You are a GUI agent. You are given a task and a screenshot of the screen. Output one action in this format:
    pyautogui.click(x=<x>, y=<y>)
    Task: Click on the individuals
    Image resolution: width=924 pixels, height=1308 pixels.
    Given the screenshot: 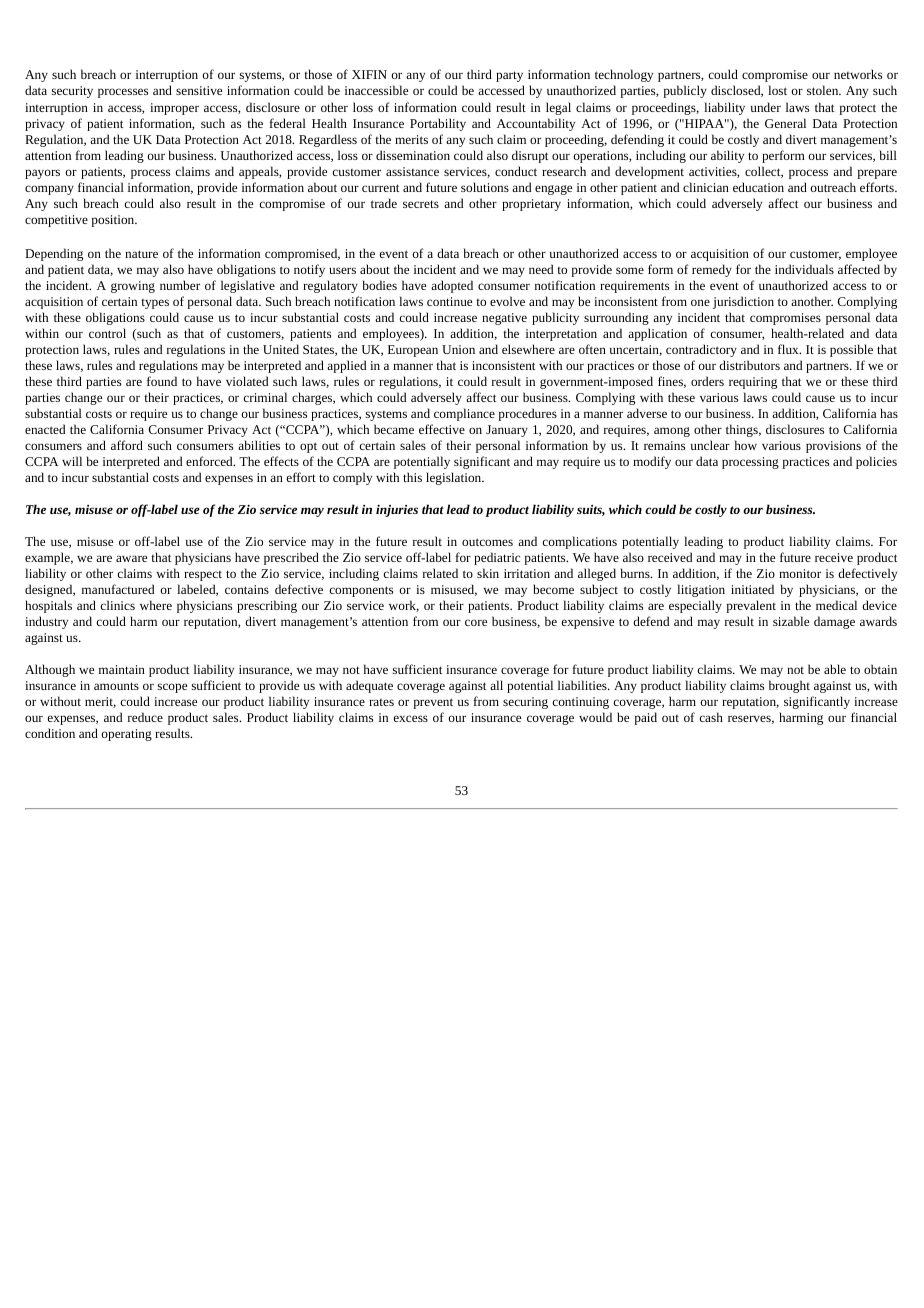 What is the action you would take?
    pyautogui.click(x=804, y=269)
